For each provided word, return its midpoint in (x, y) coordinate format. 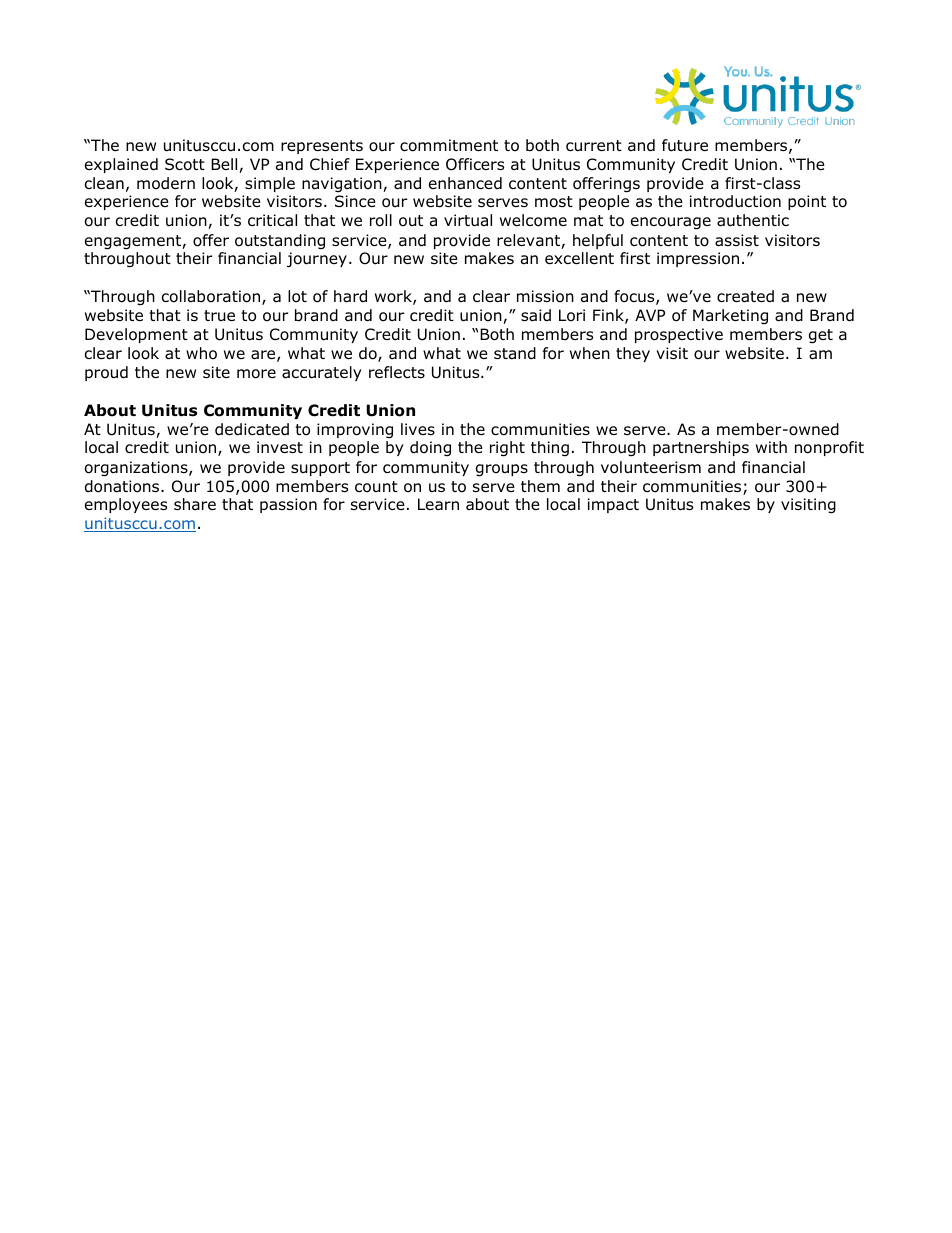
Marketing (730, 316)
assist (737, 240)
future (685, 145)
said (536, 315)
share (195, 504)
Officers (475, 164)
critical (272, 220)
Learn (438, 504)
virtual (468, 220)
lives (418, 429)
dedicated (252, 429)
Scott (185, 164)
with (771, 447)
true (219, 315)
